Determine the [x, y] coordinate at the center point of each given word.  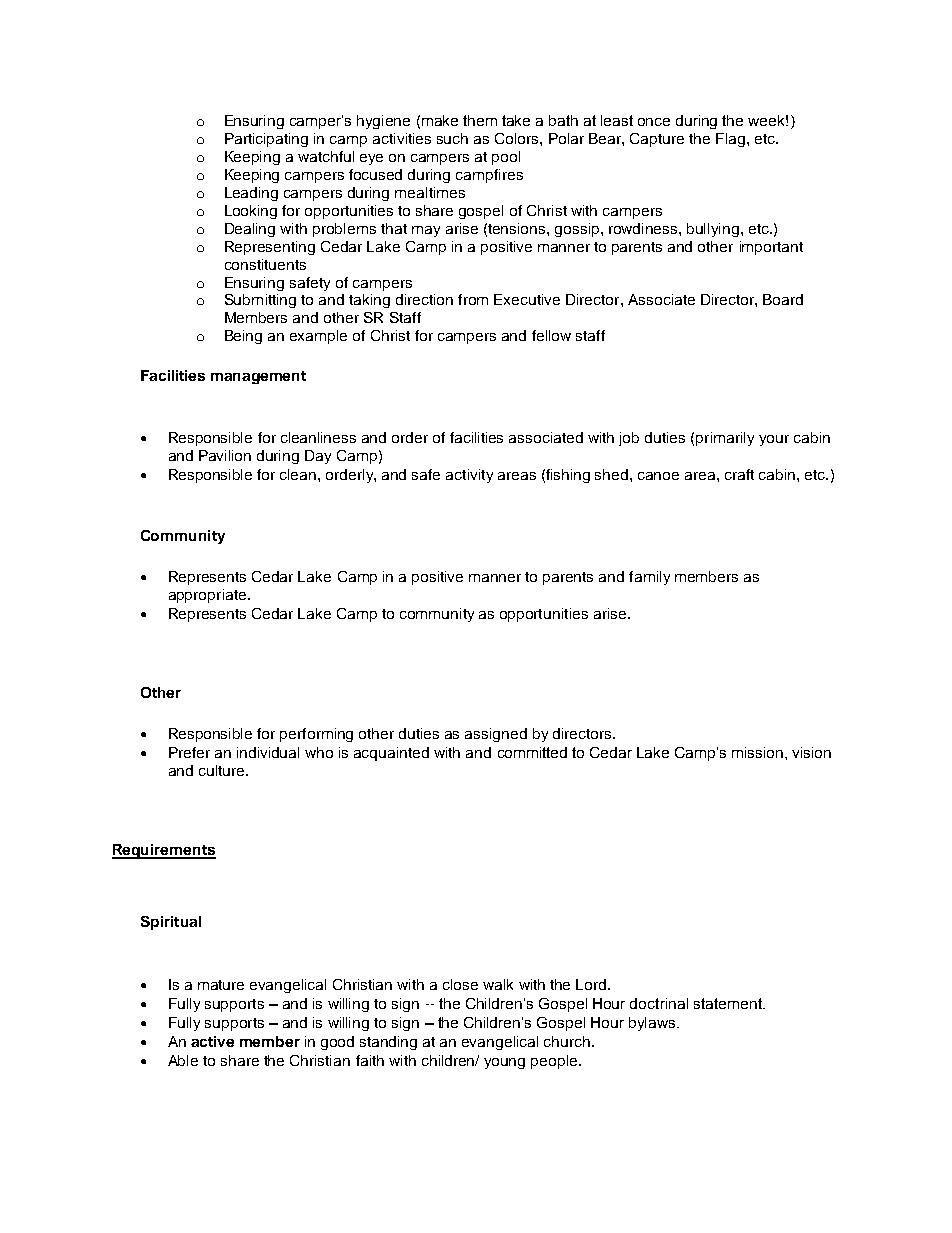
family [649, 578]
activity [469, 476]
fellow [551, 335]
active [212, 1041]
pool [506, 158]
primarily [725, 439]
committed [532, 752]
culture [223, 770]
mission [759, 752]
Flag [730, 140]
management [258, 377]
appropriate [207, 596]
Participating [266, 140]
